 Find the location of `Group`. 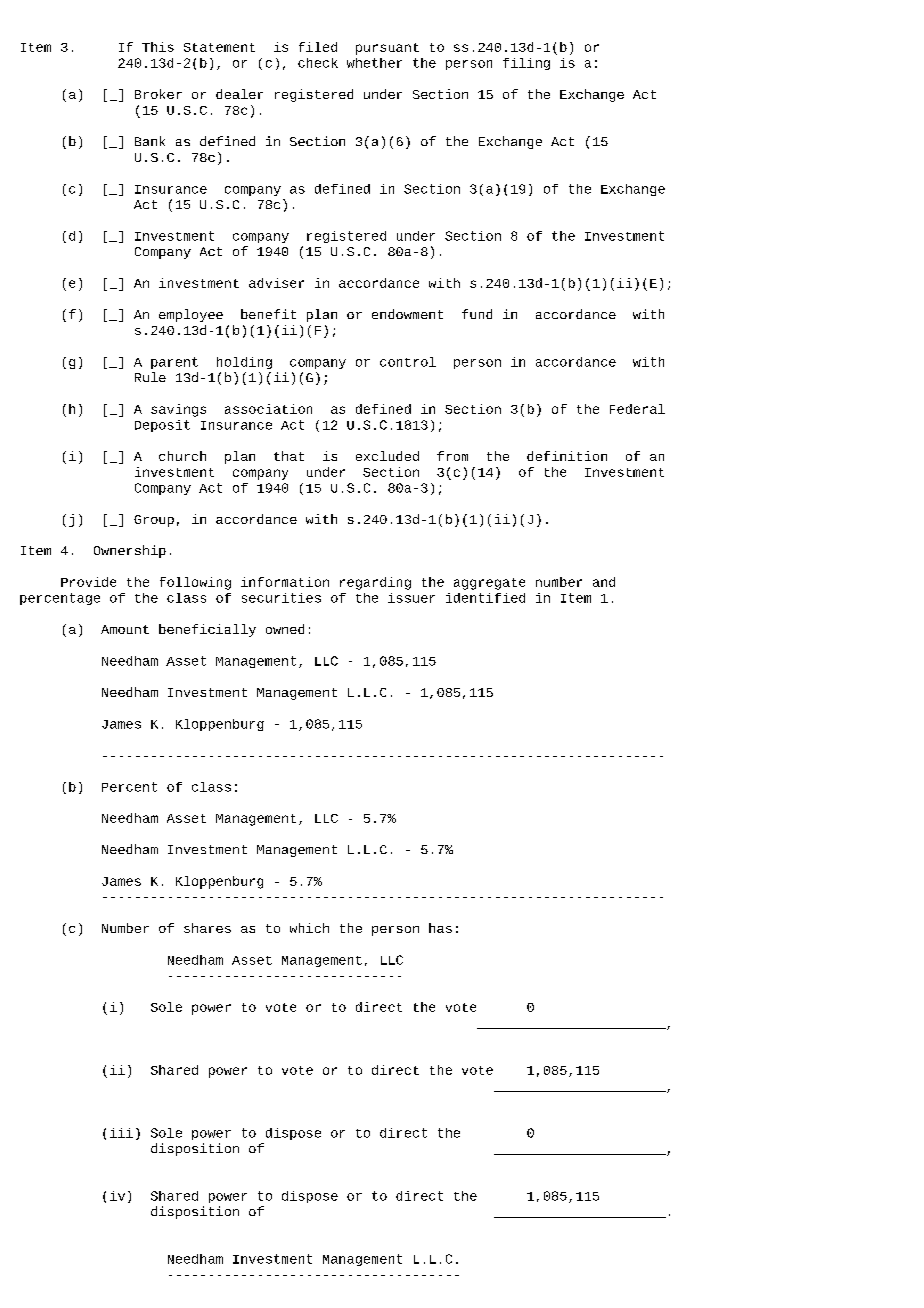

Group is located at coordinates (154, 521).
